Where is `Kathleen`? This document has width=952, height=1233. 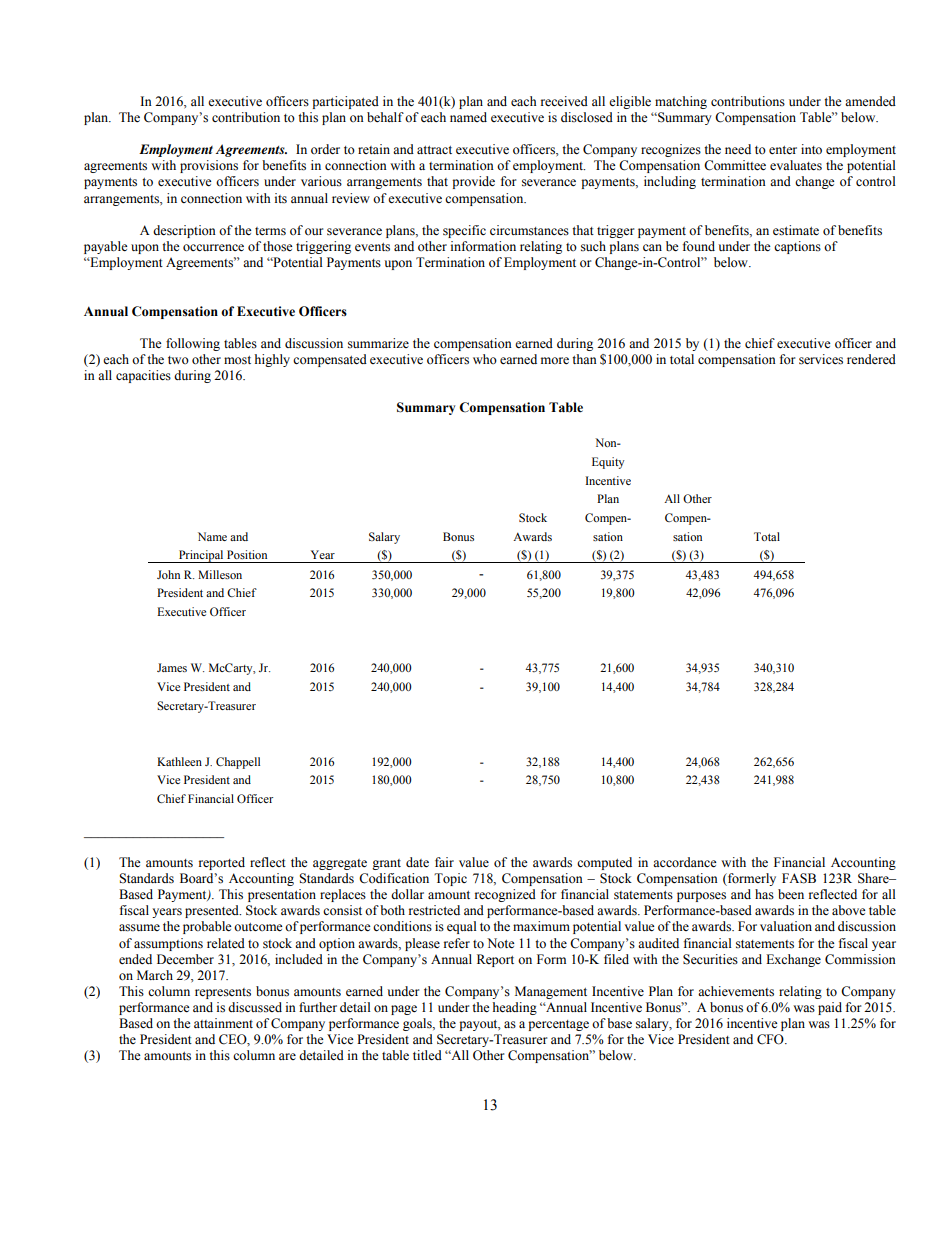 Kathleen is located at coordinates (179, 761).
